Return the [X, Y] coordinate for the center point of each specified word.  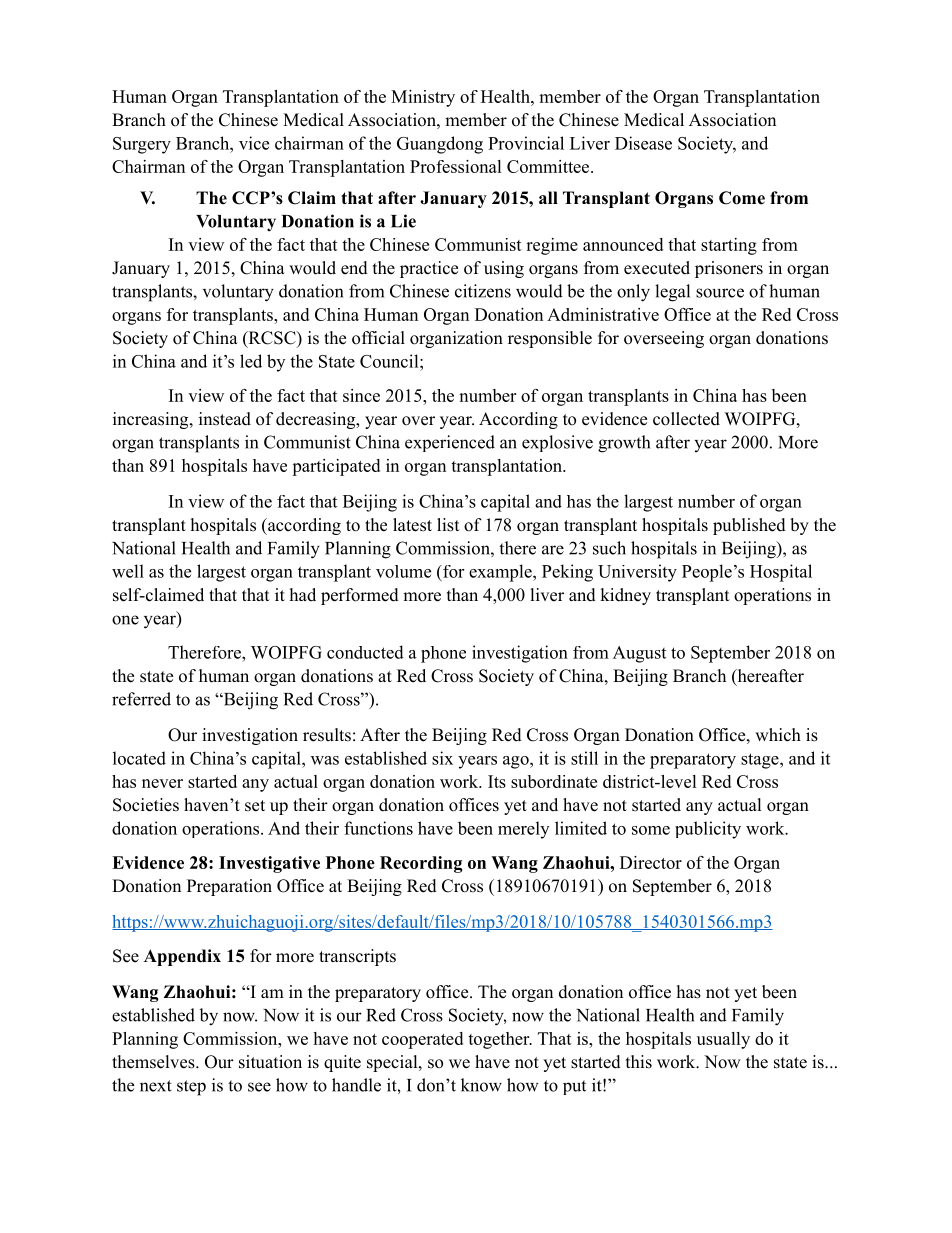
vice [254, 143]
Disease [643, 143]
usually [723, 1040]
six [442, 758]
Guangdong [440, 145]
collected [686, 419]
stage [761, 761]
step [191, 1088]
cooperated [422, 1040]
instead [225, 419]
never [162, 783]
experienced [450, 443]
